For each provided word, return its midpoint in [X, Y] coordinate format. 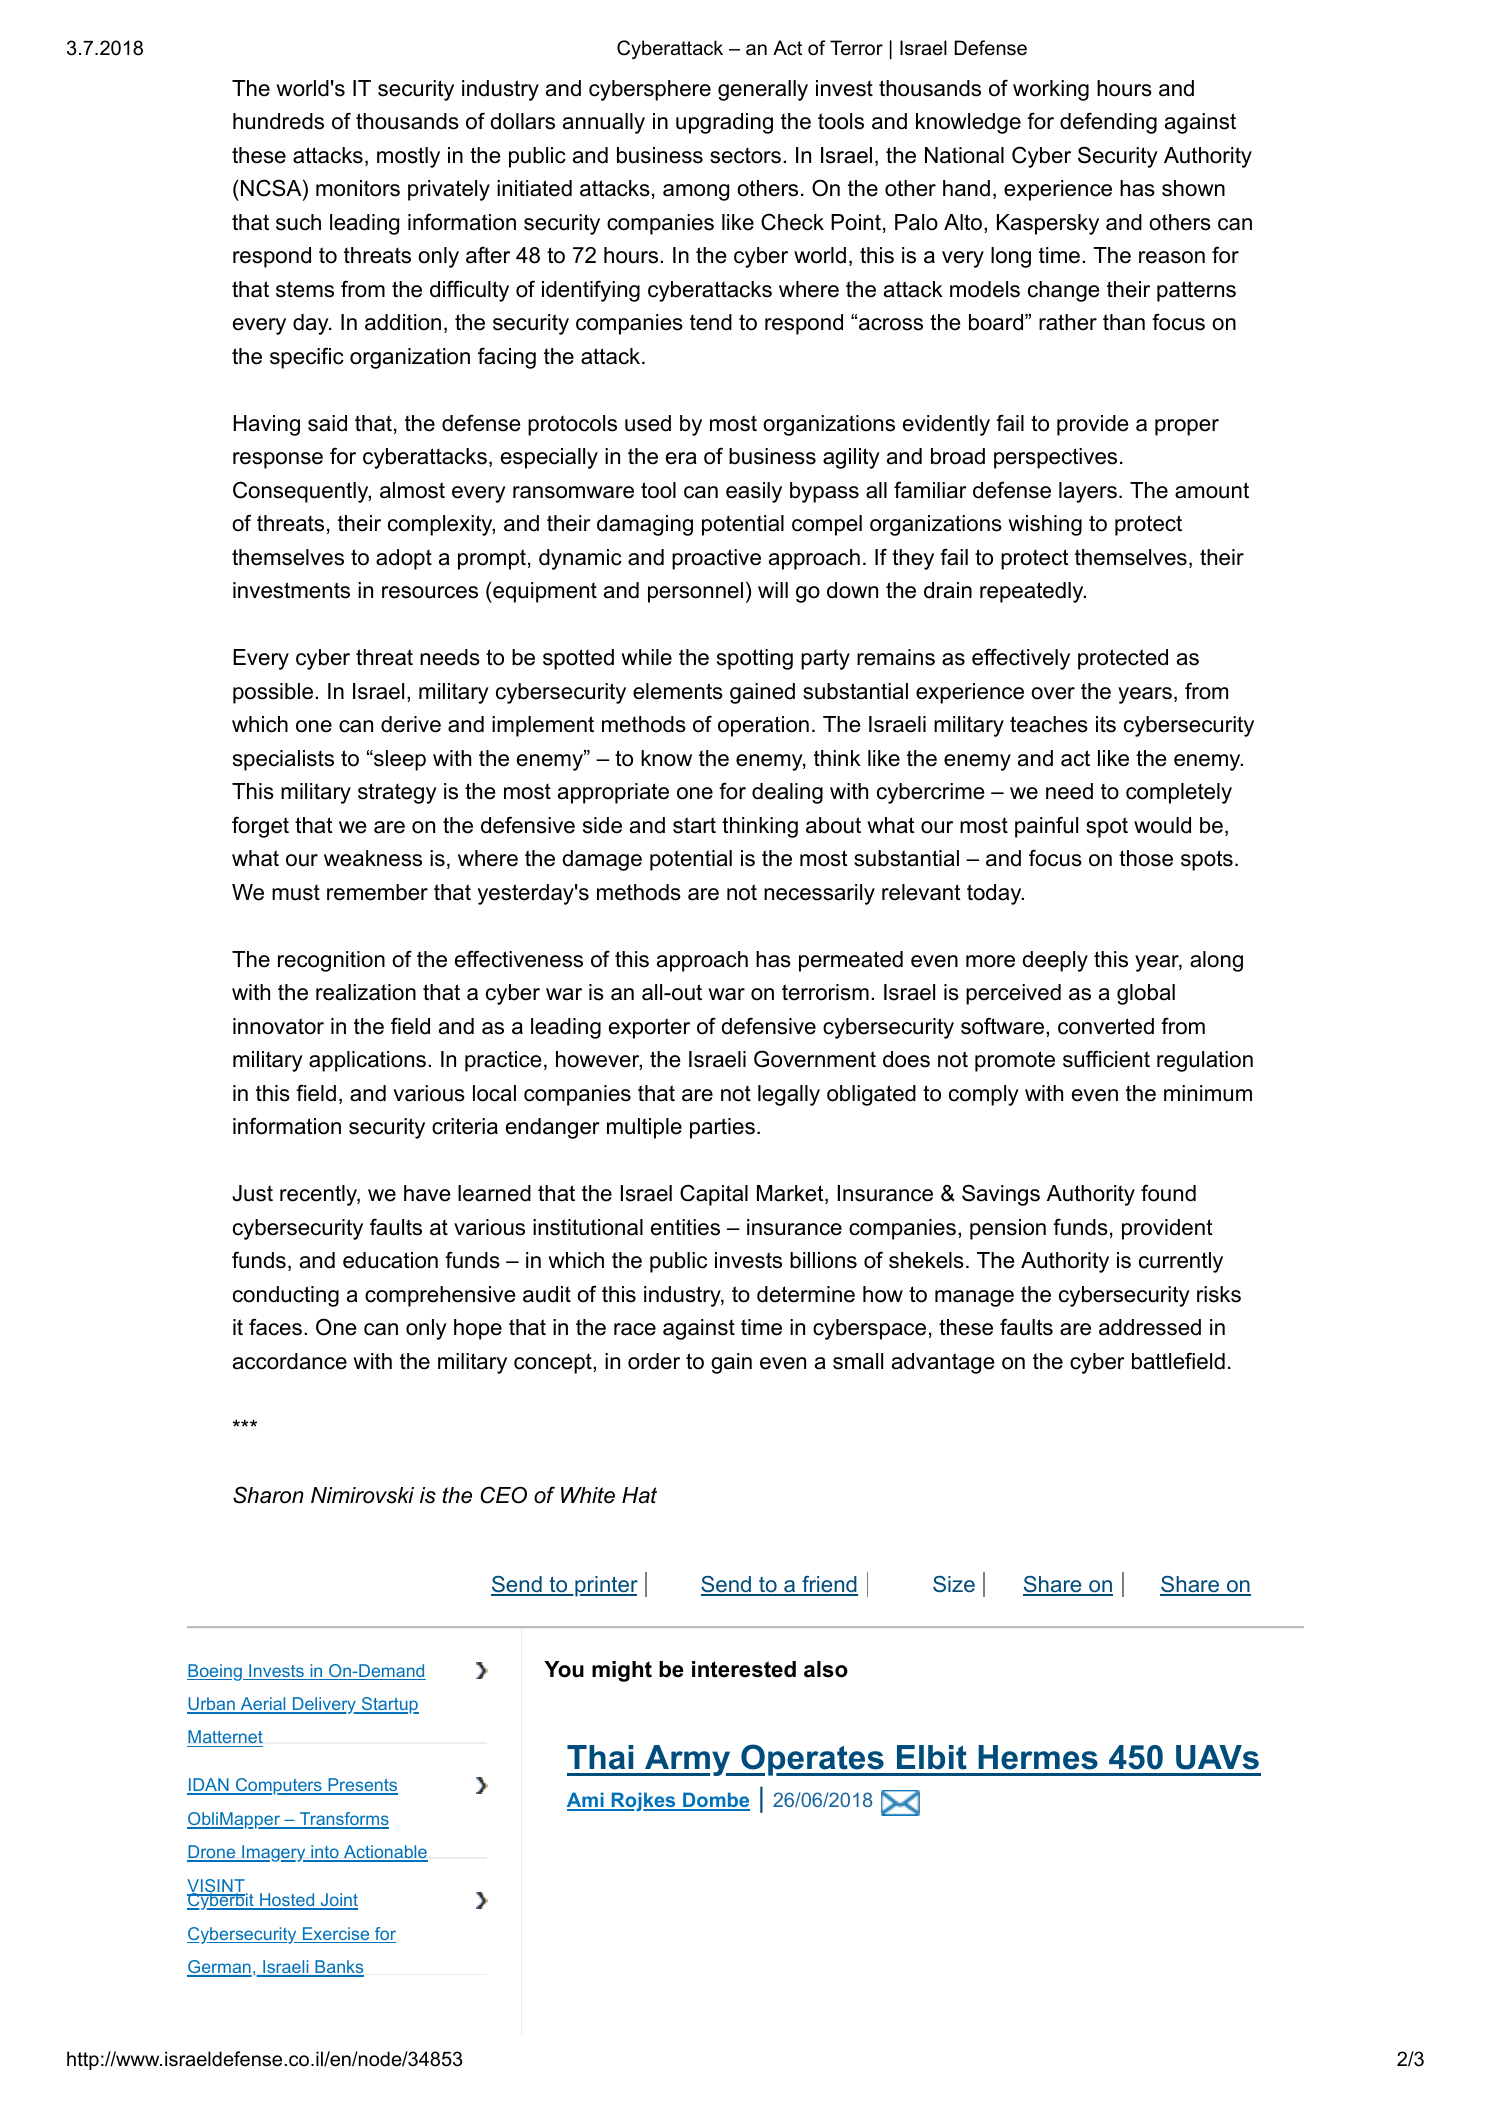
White [588, 1495]
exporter [649, 1028]
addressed [1150, 1327]
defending [1108, 123]
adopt [404, 559]
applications [367, 1061]
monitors [358, 188]
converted [1106, 1026]
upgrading [724, 123]
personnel [695, 592]
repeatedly [1032, 592]
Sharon [268, 1495]
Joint [338, 1901]
